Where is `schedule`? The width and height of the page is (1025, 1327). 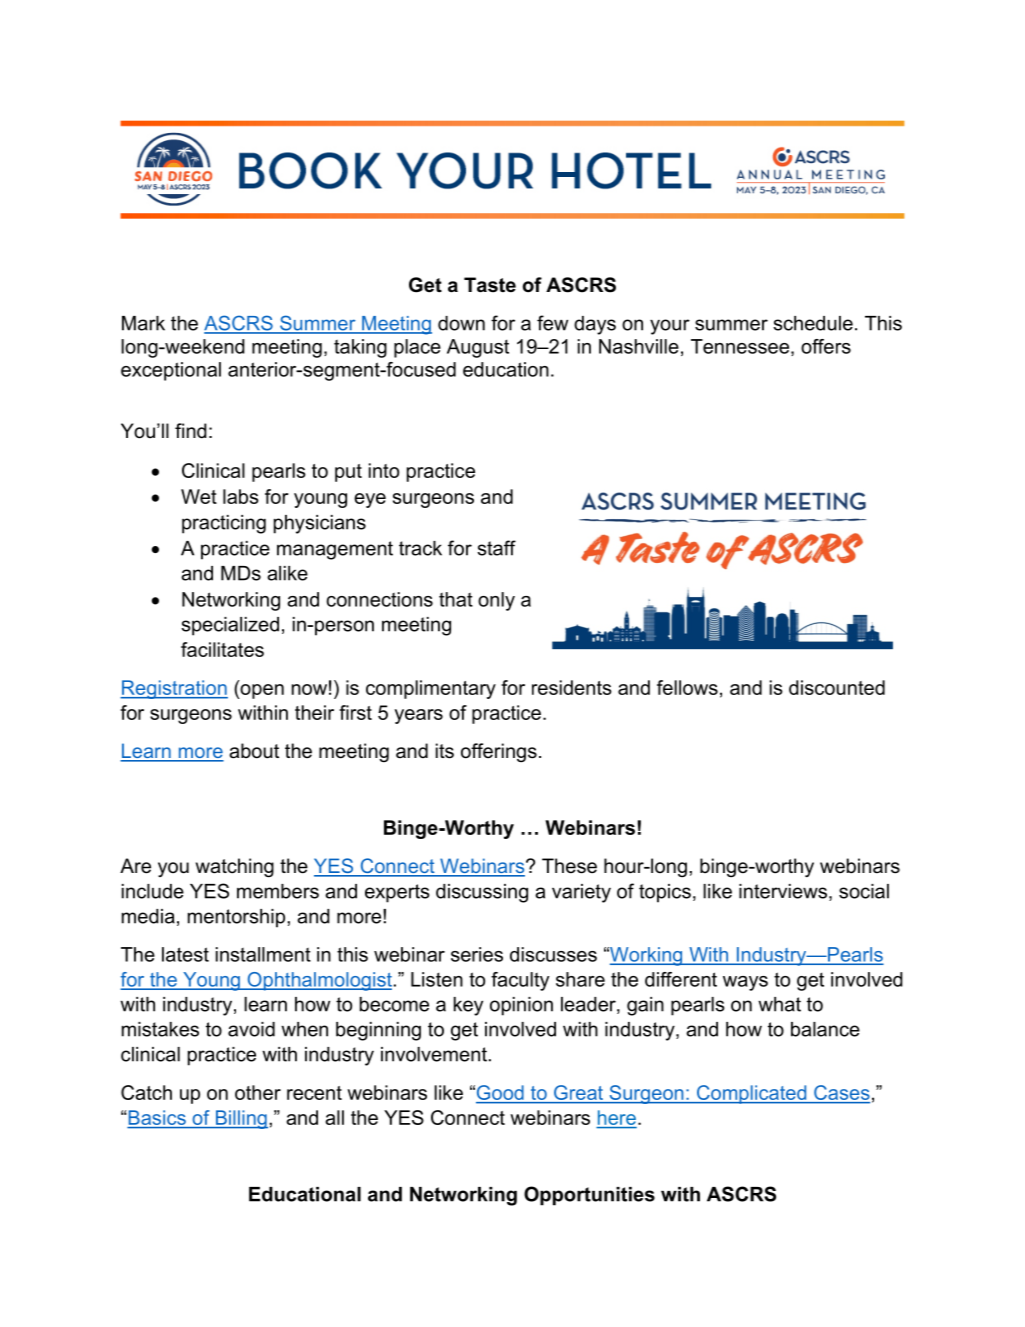
schedule is located at coordinates (813, 323).
